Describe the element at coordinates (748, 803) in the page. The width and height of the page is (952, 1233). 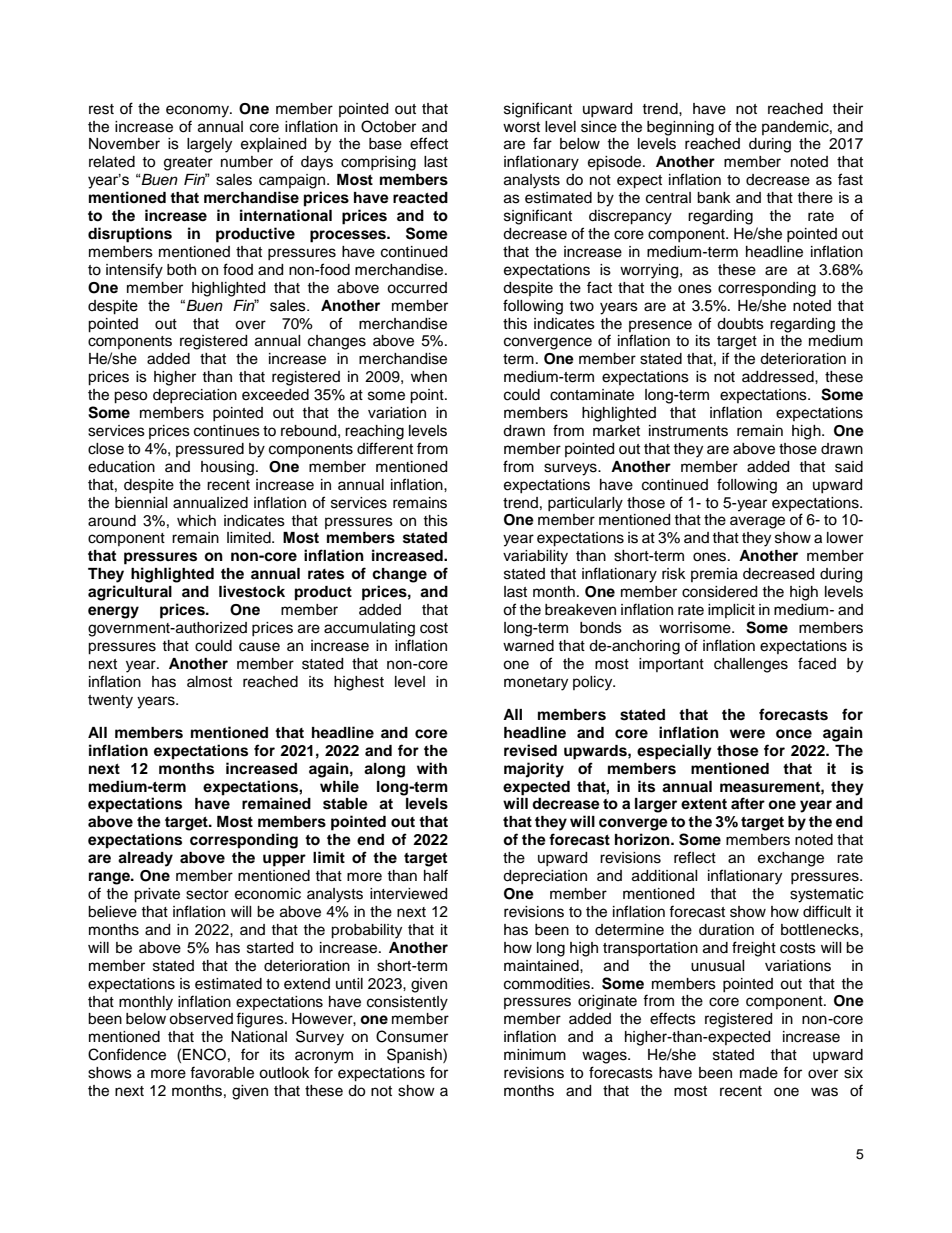
I see `after` at that location.
